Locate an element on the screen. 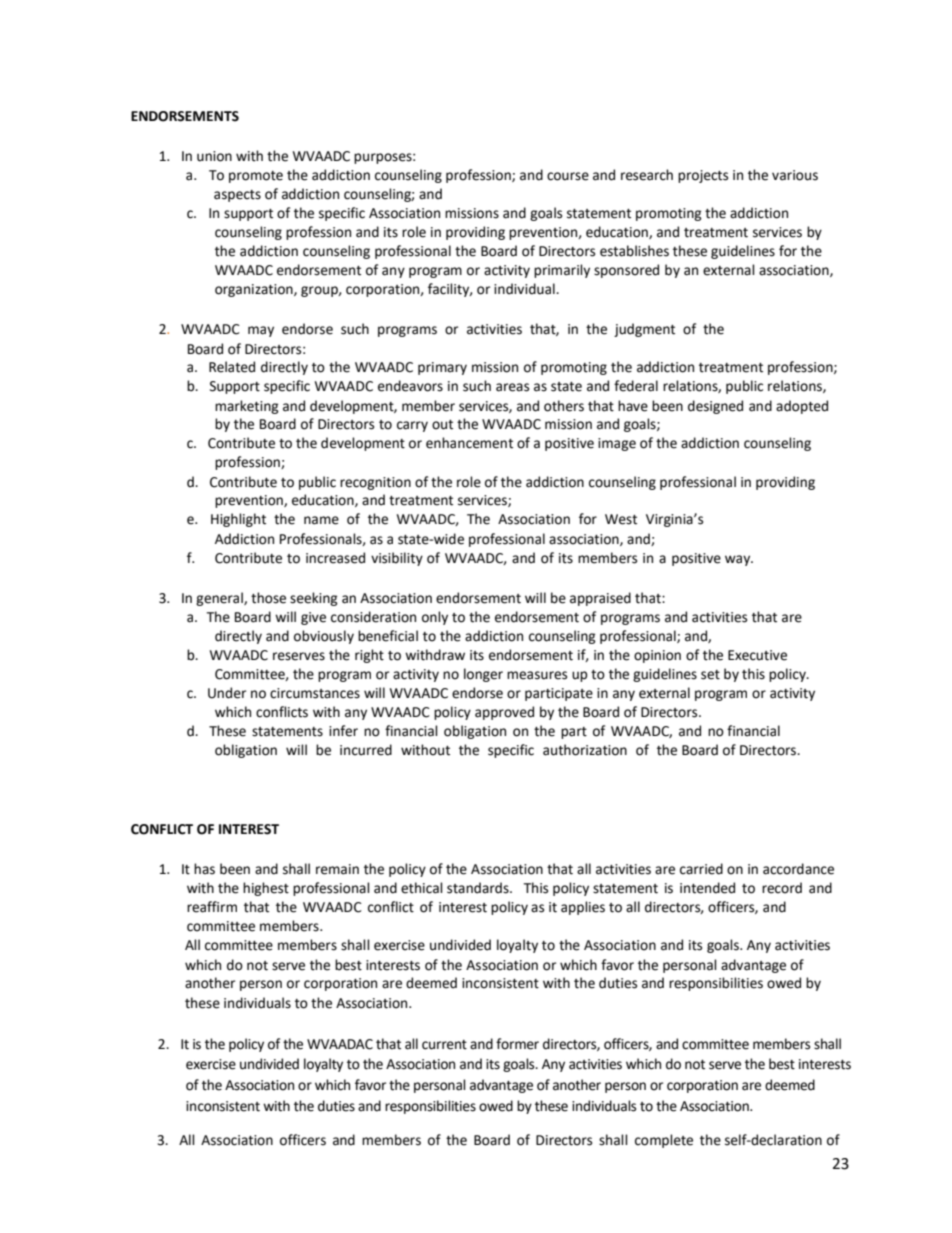 The height and width of the screenshot is (1233, 952). current is located at coordinates (444, 1045).
